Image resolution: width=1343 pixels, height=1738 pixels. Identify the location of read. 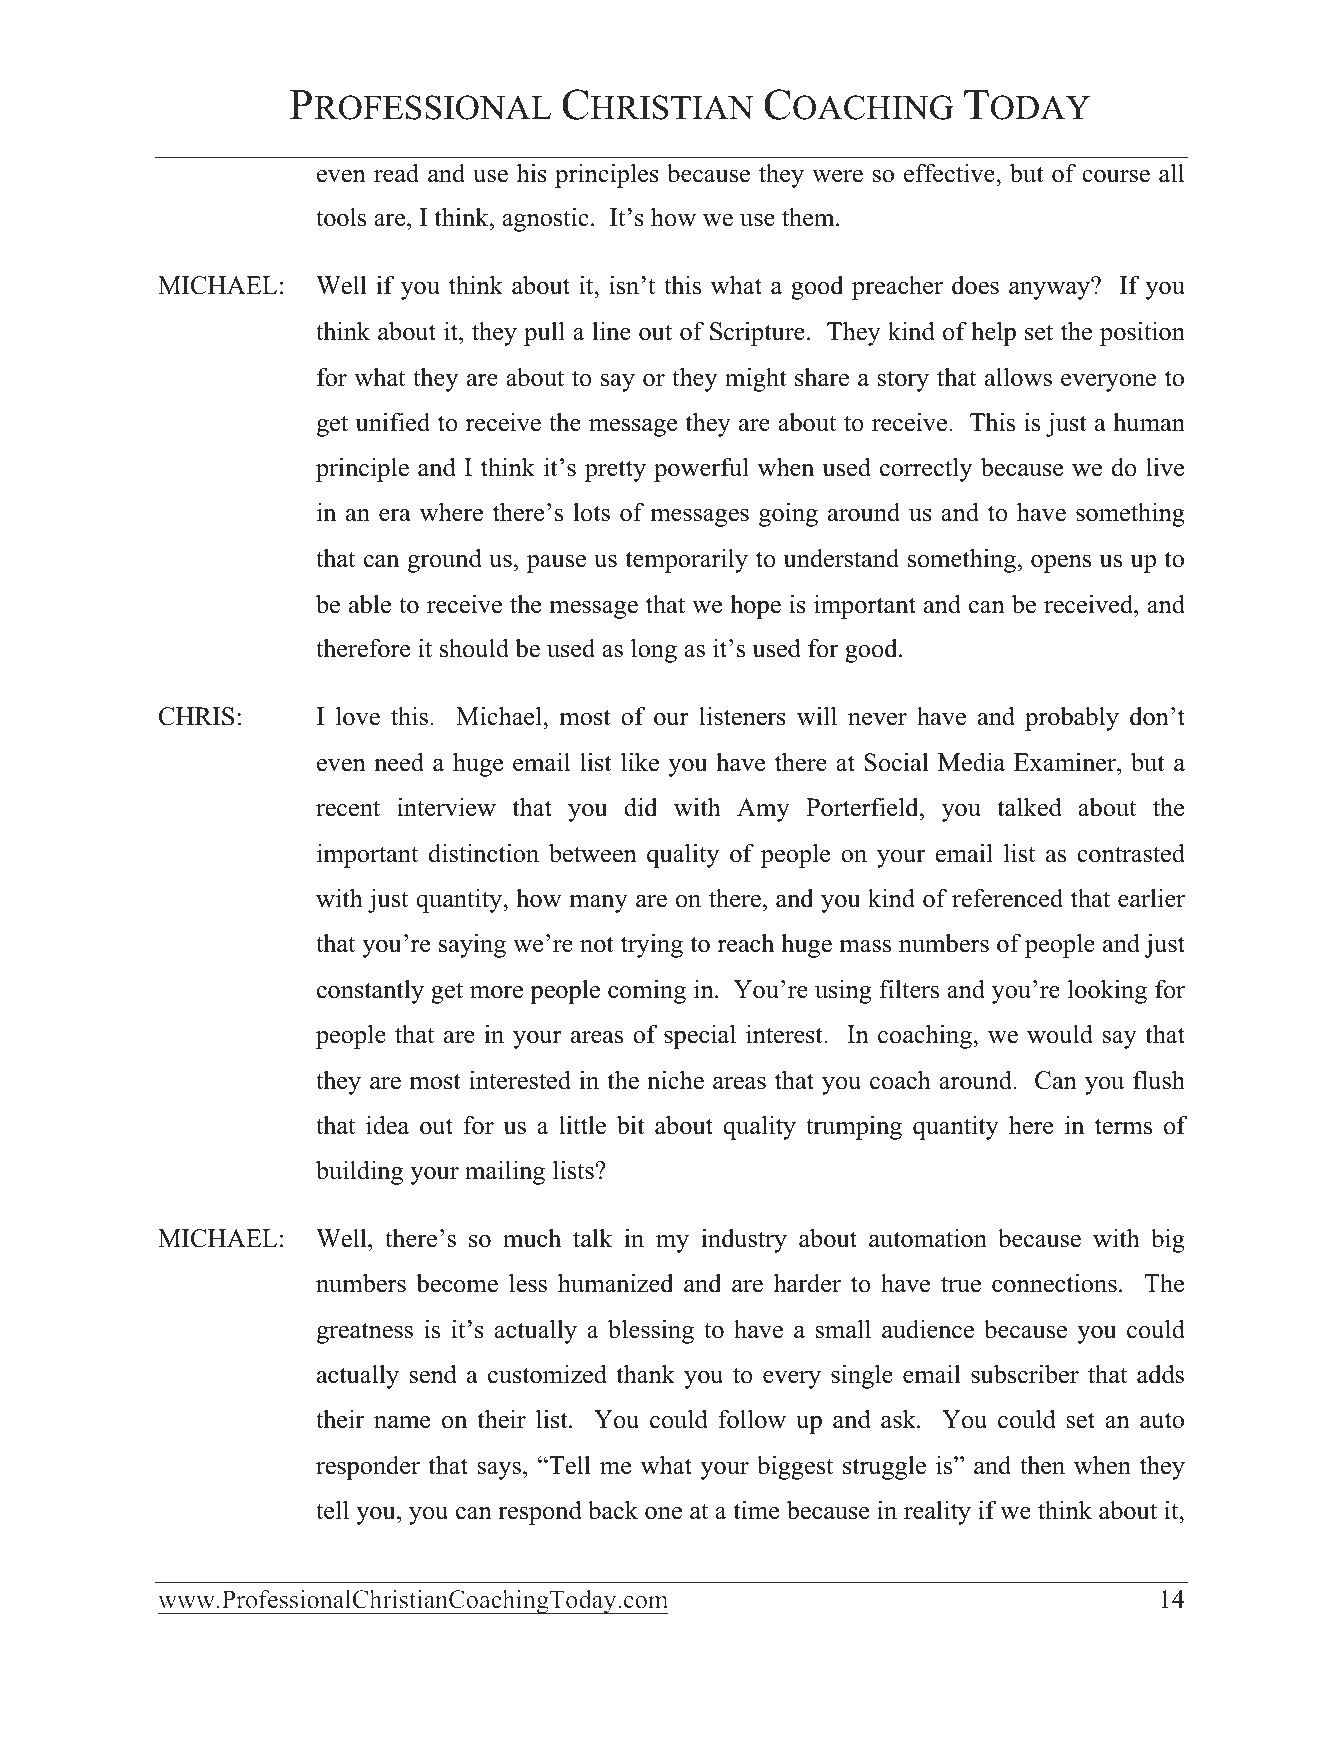
(396, 173).
